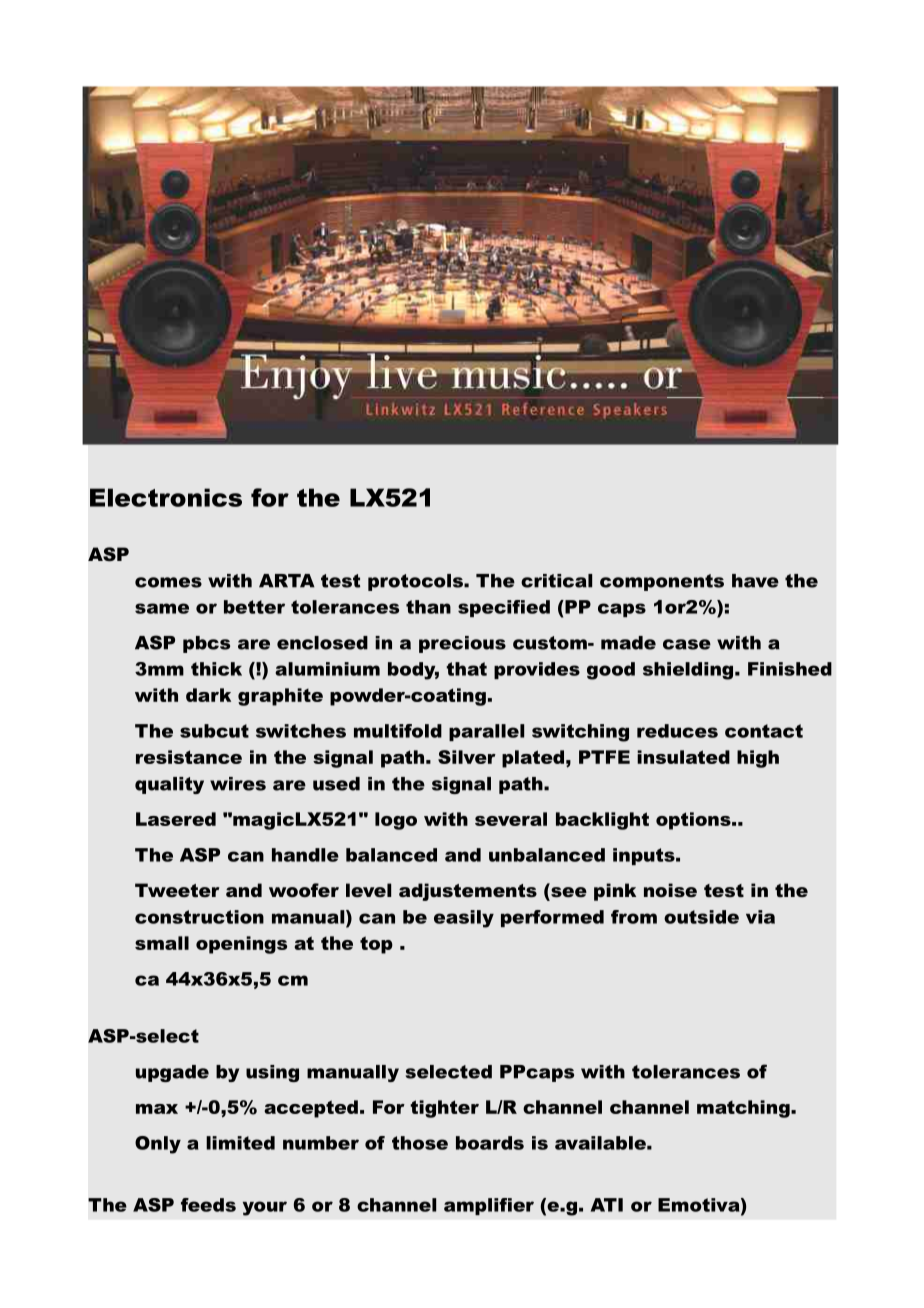 This screenshot has width=924, height=1308. What do you see at coordinates (755, 581) in the screenshot?
I see `have` at bounding box center [755, 581].
